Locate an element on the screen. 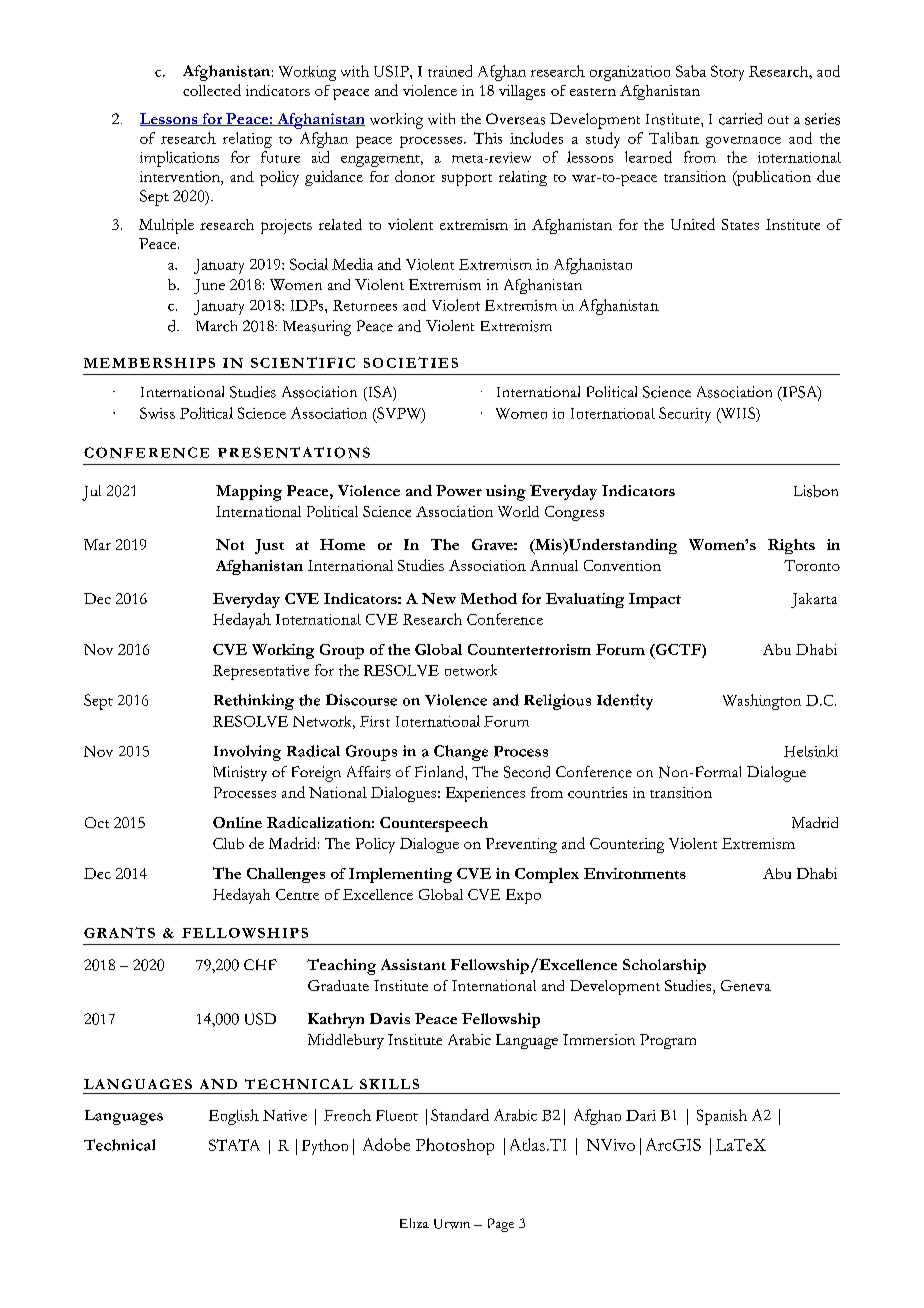 This screenshot has height=1308, width=924. Power is located at coordinates (459, 490).
